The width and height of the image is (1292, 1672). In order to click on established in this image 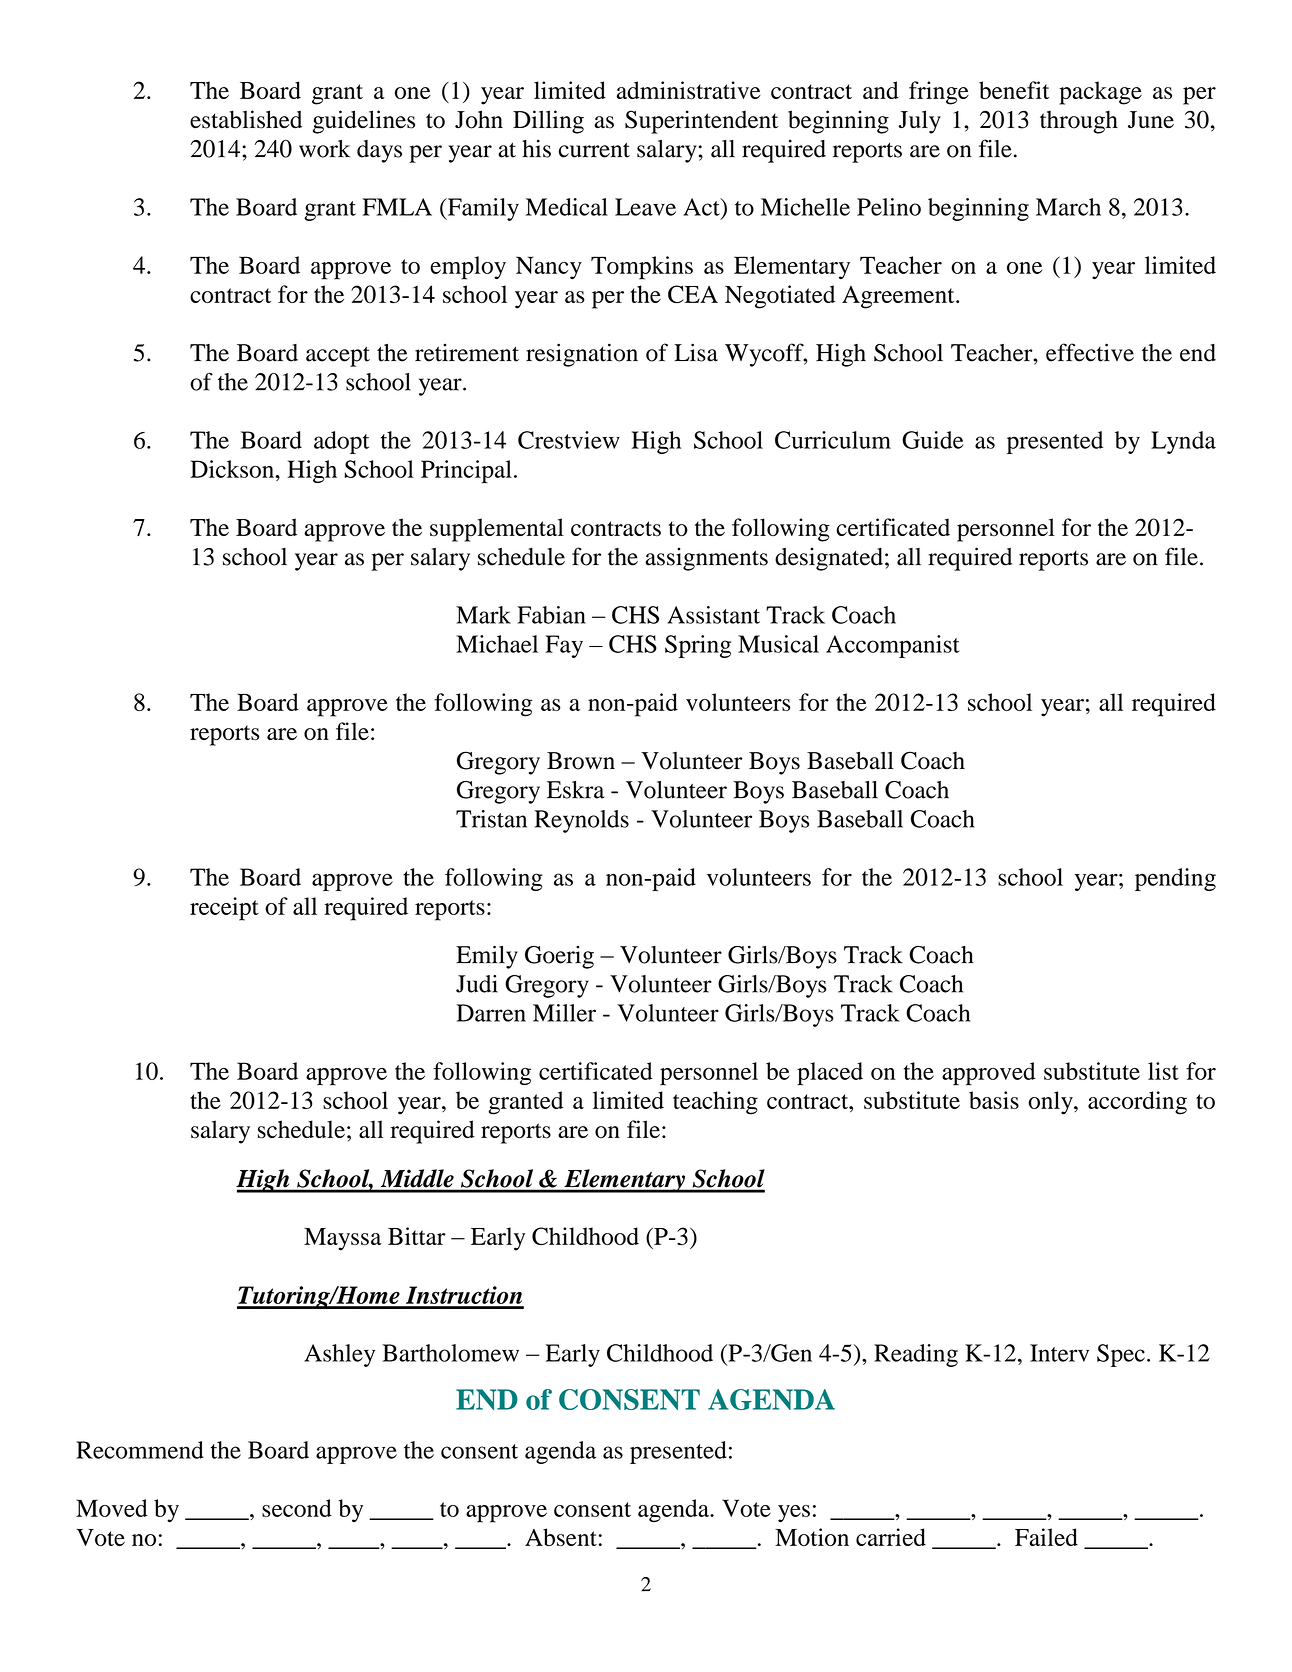, I will do `click(246, 119)`.
